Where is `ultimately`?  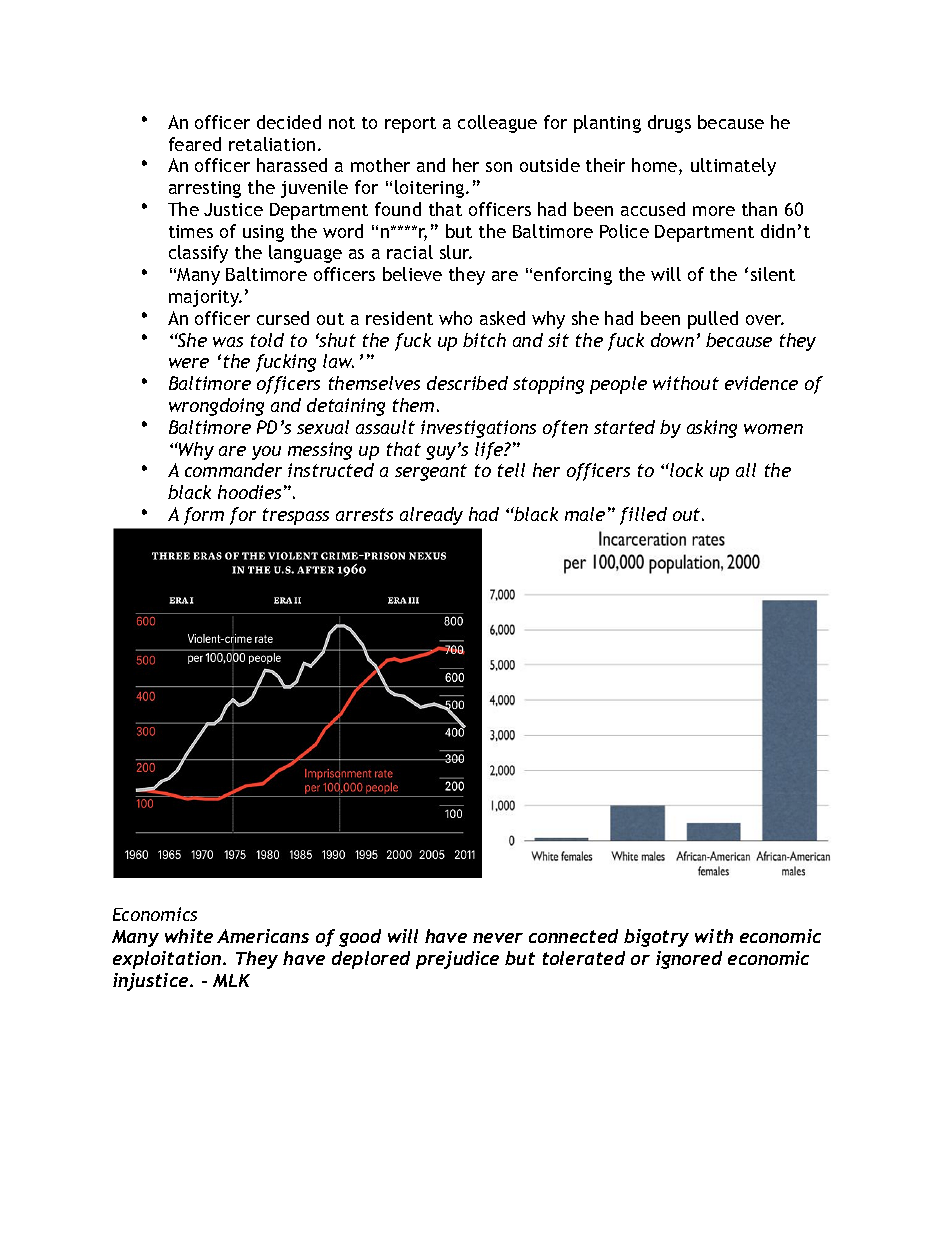 ultimately is located at coordinates (733, 167).
